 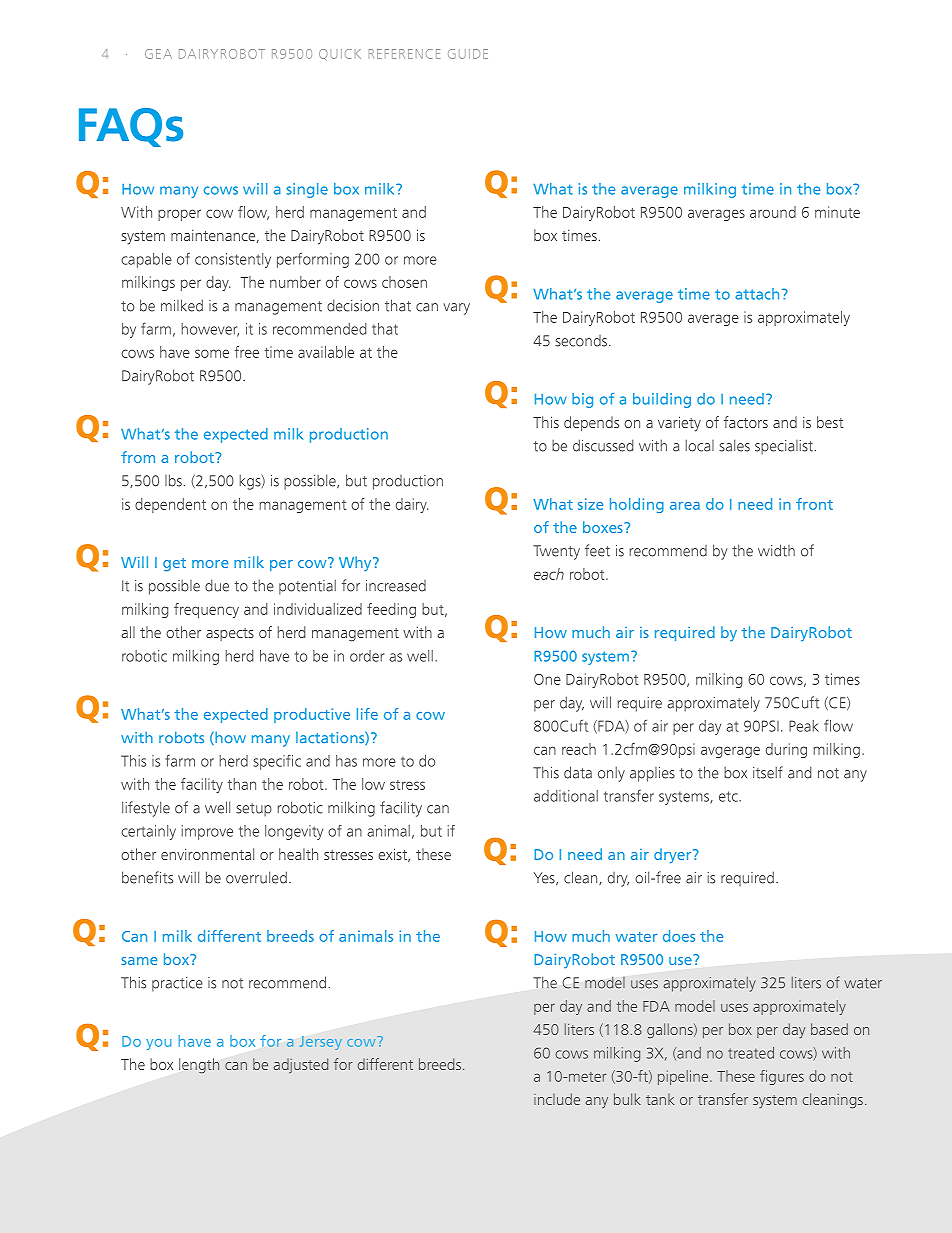 I want to click on width, so click(x=776, y=550).
